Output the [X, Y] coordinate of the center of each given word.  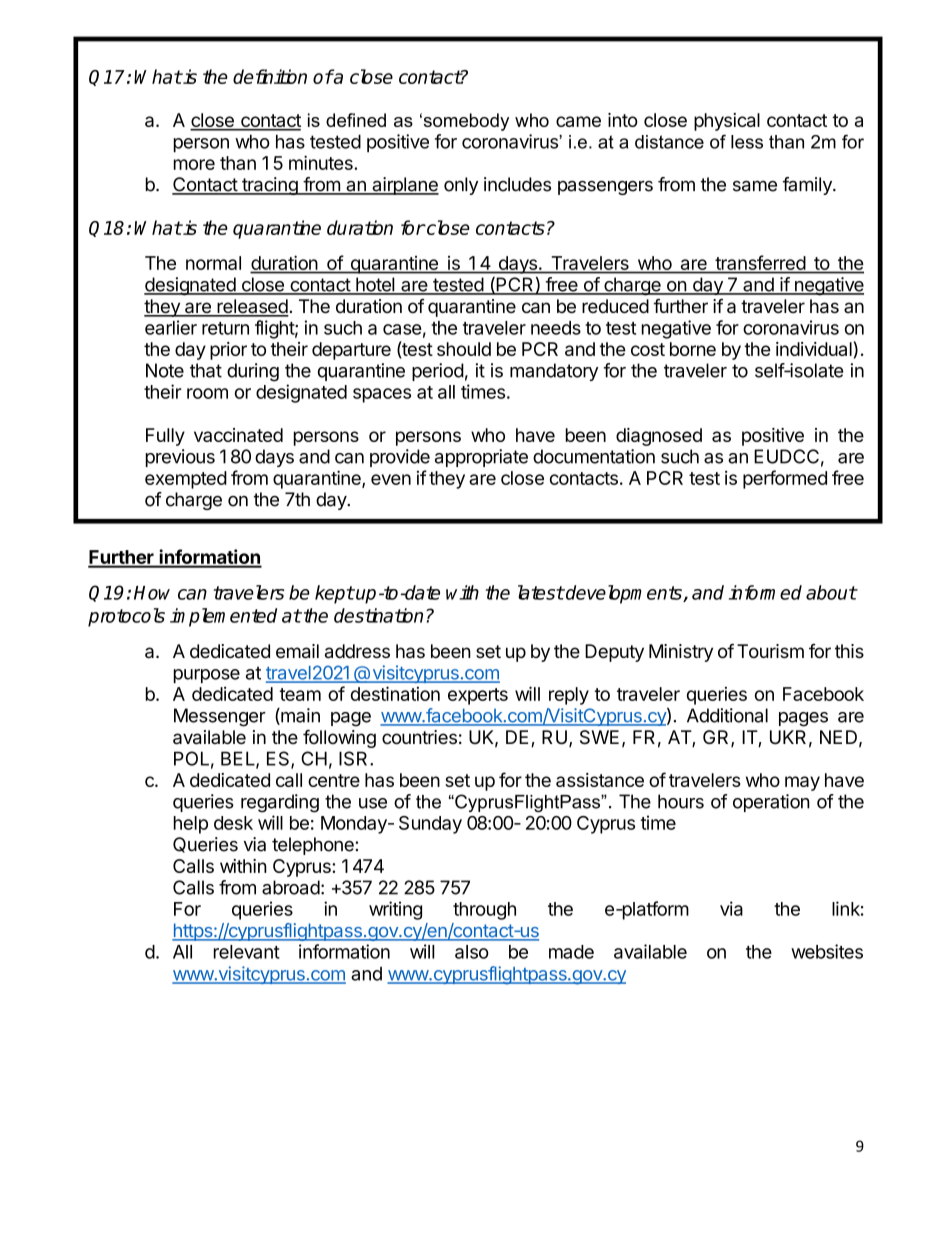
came [578, 121]
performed [785, 479]
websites [827, 951]
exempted [186, 480]
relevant [247, 952]
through [484, 911]
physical [727, 122]
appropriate [481, 458]
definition [270, 76]
